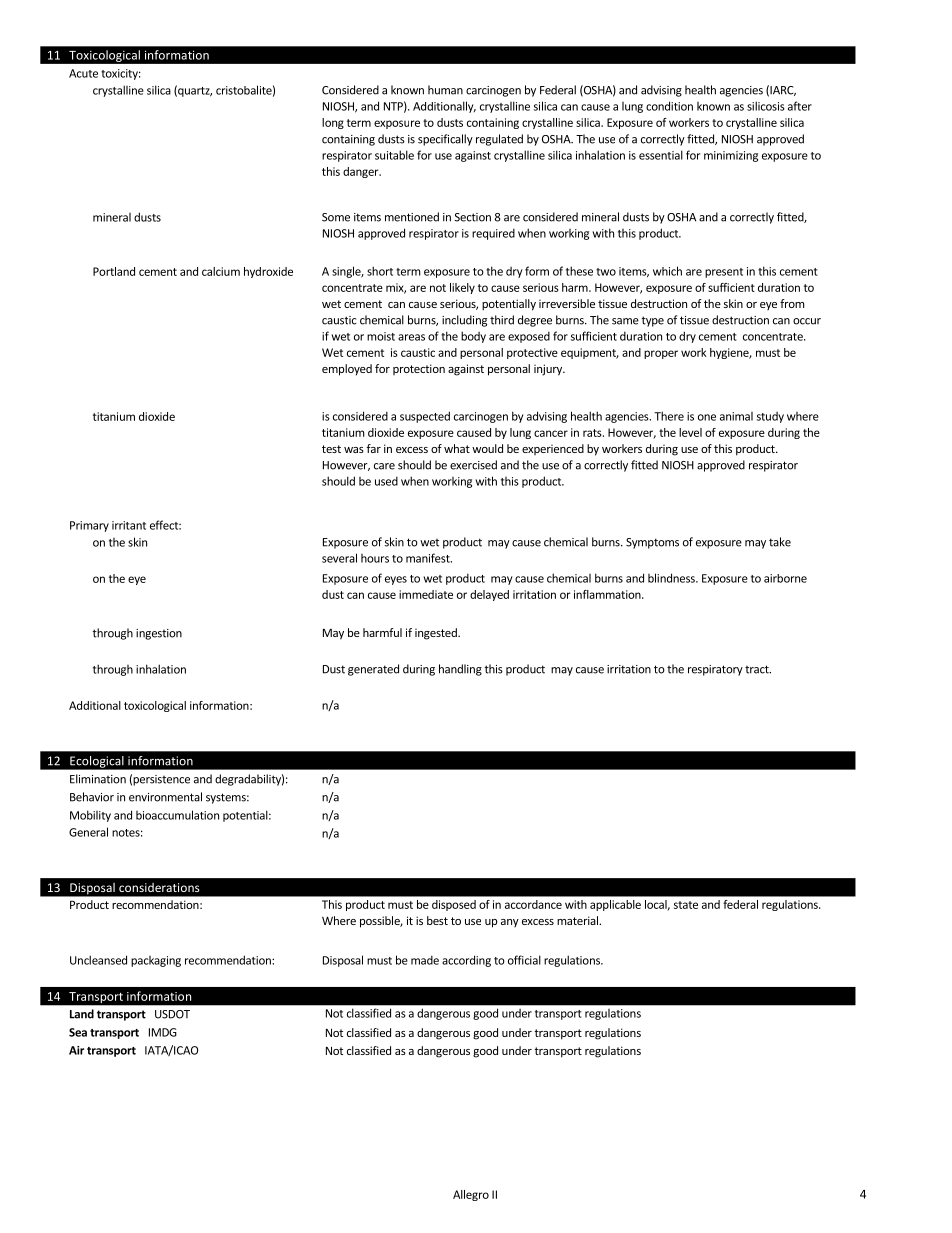 The height and width of the page is (1233, 952). Describe the element at coordinates (471, 1195) in the page. I see `Allegro` at that location.
